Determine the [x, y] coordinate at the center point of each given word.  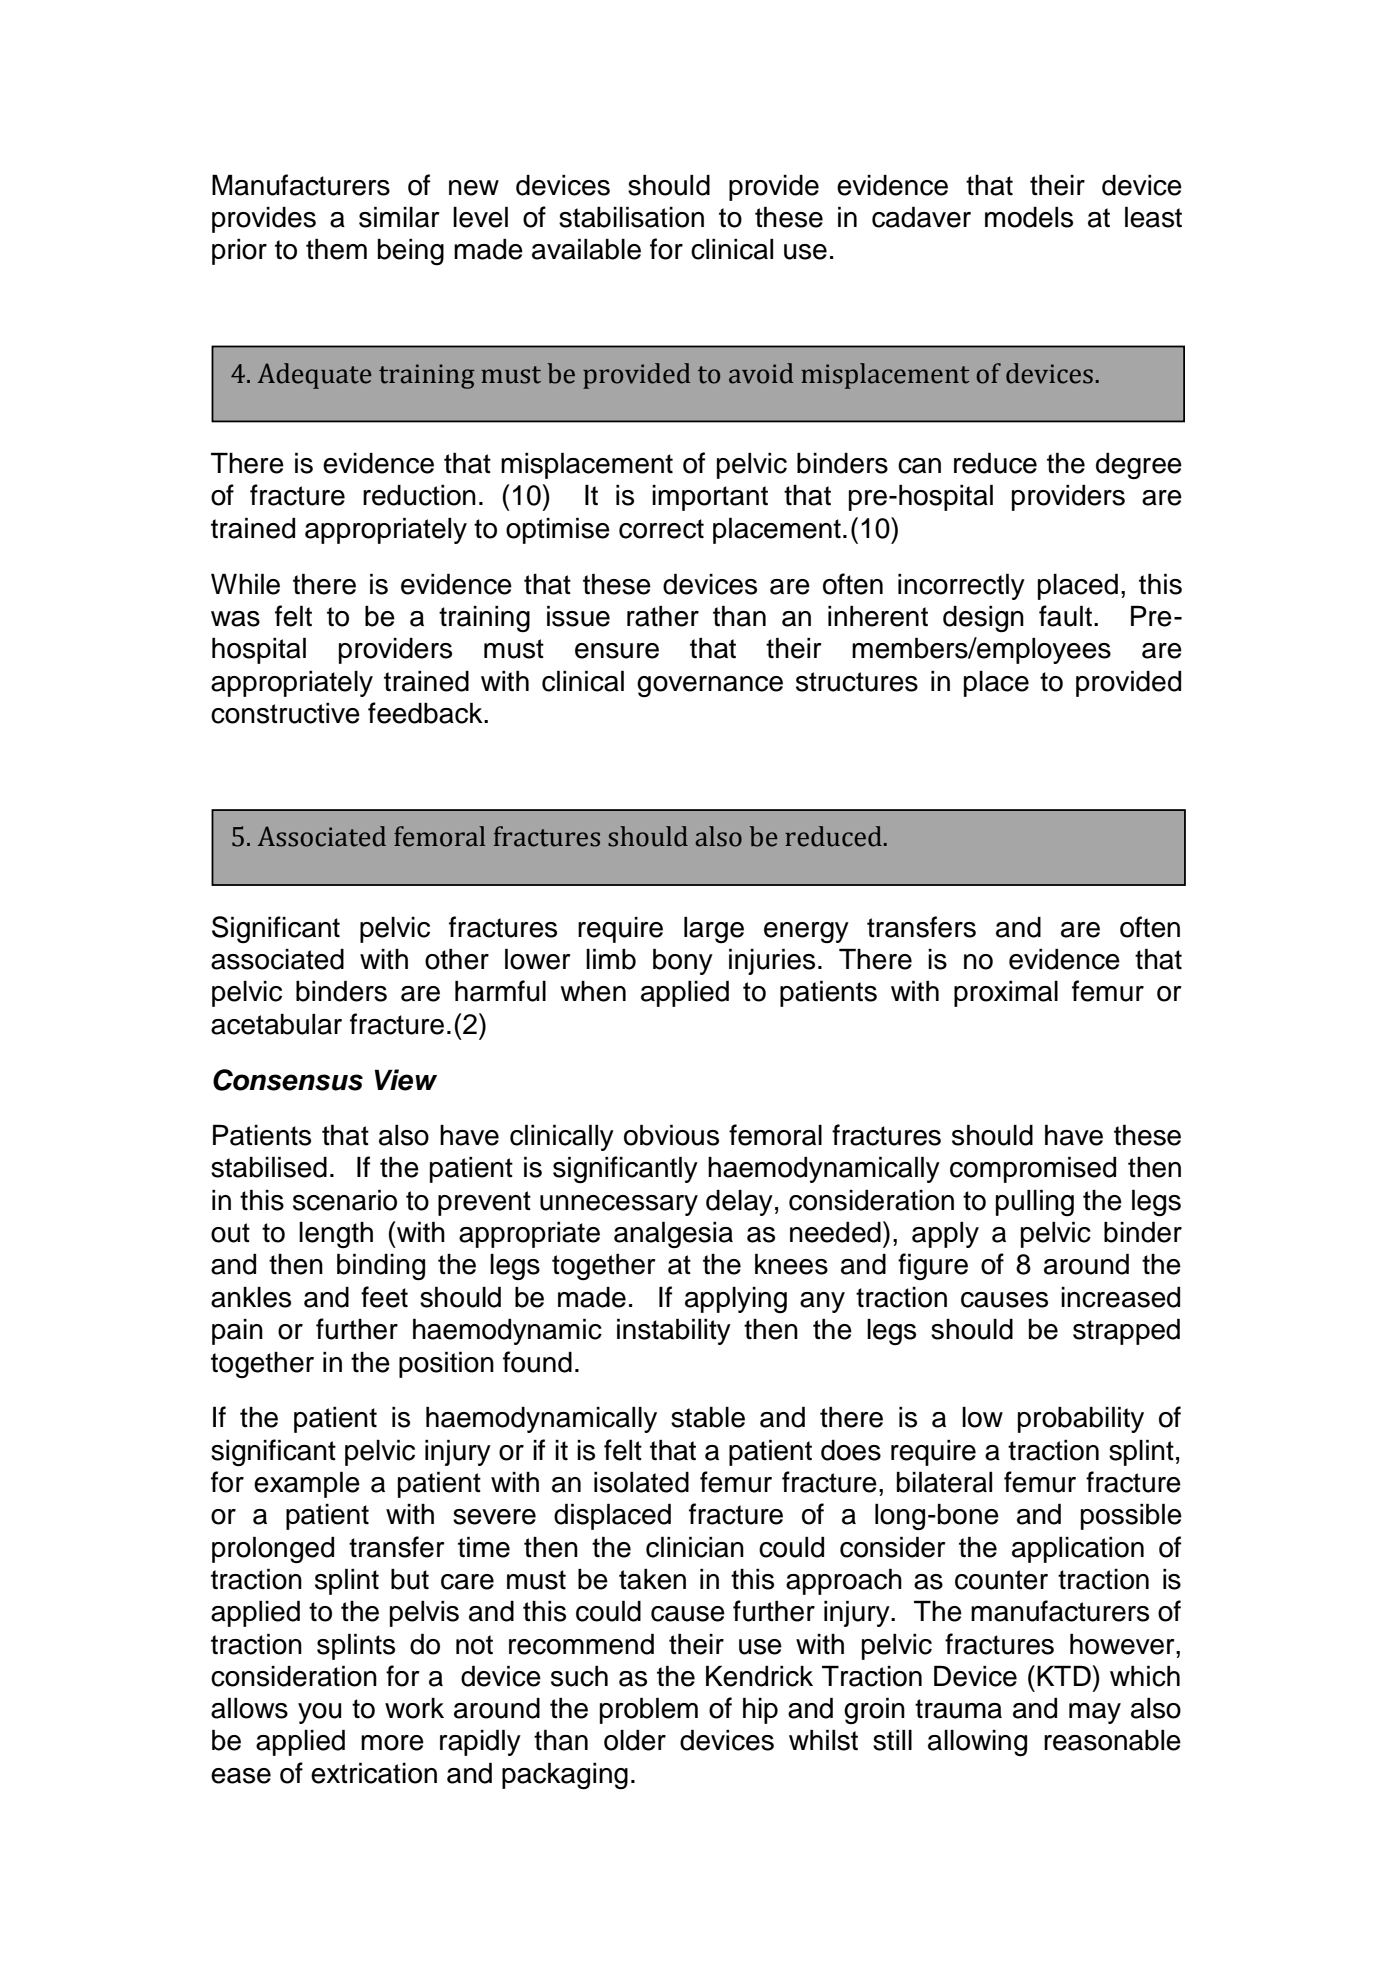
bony [683, 961]
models [1029, 217]
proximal [1006, 993]
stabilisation [631, 217]
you [319, 1713]
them [336, 249]
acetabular [276, 1024]
